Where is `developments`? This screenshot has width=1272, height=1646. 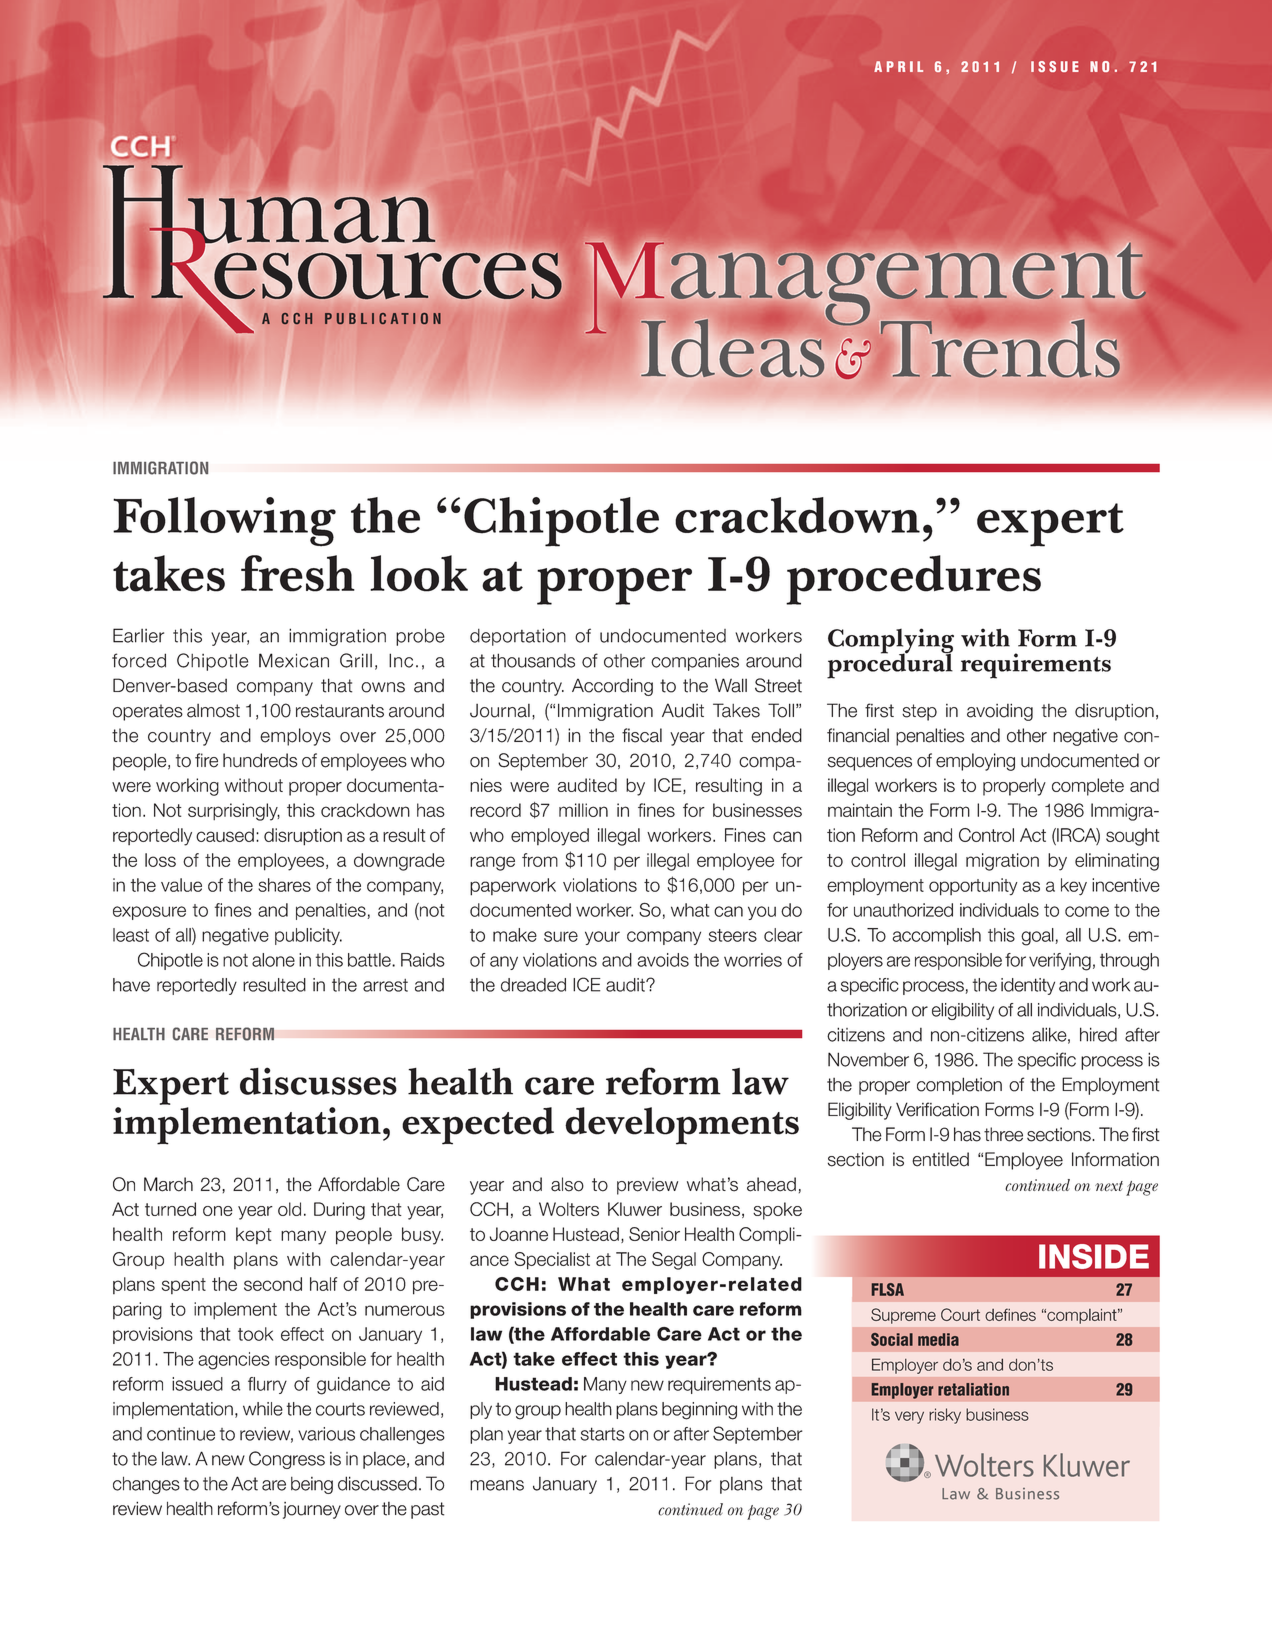
developments is located at coordinates (682, 1126).
